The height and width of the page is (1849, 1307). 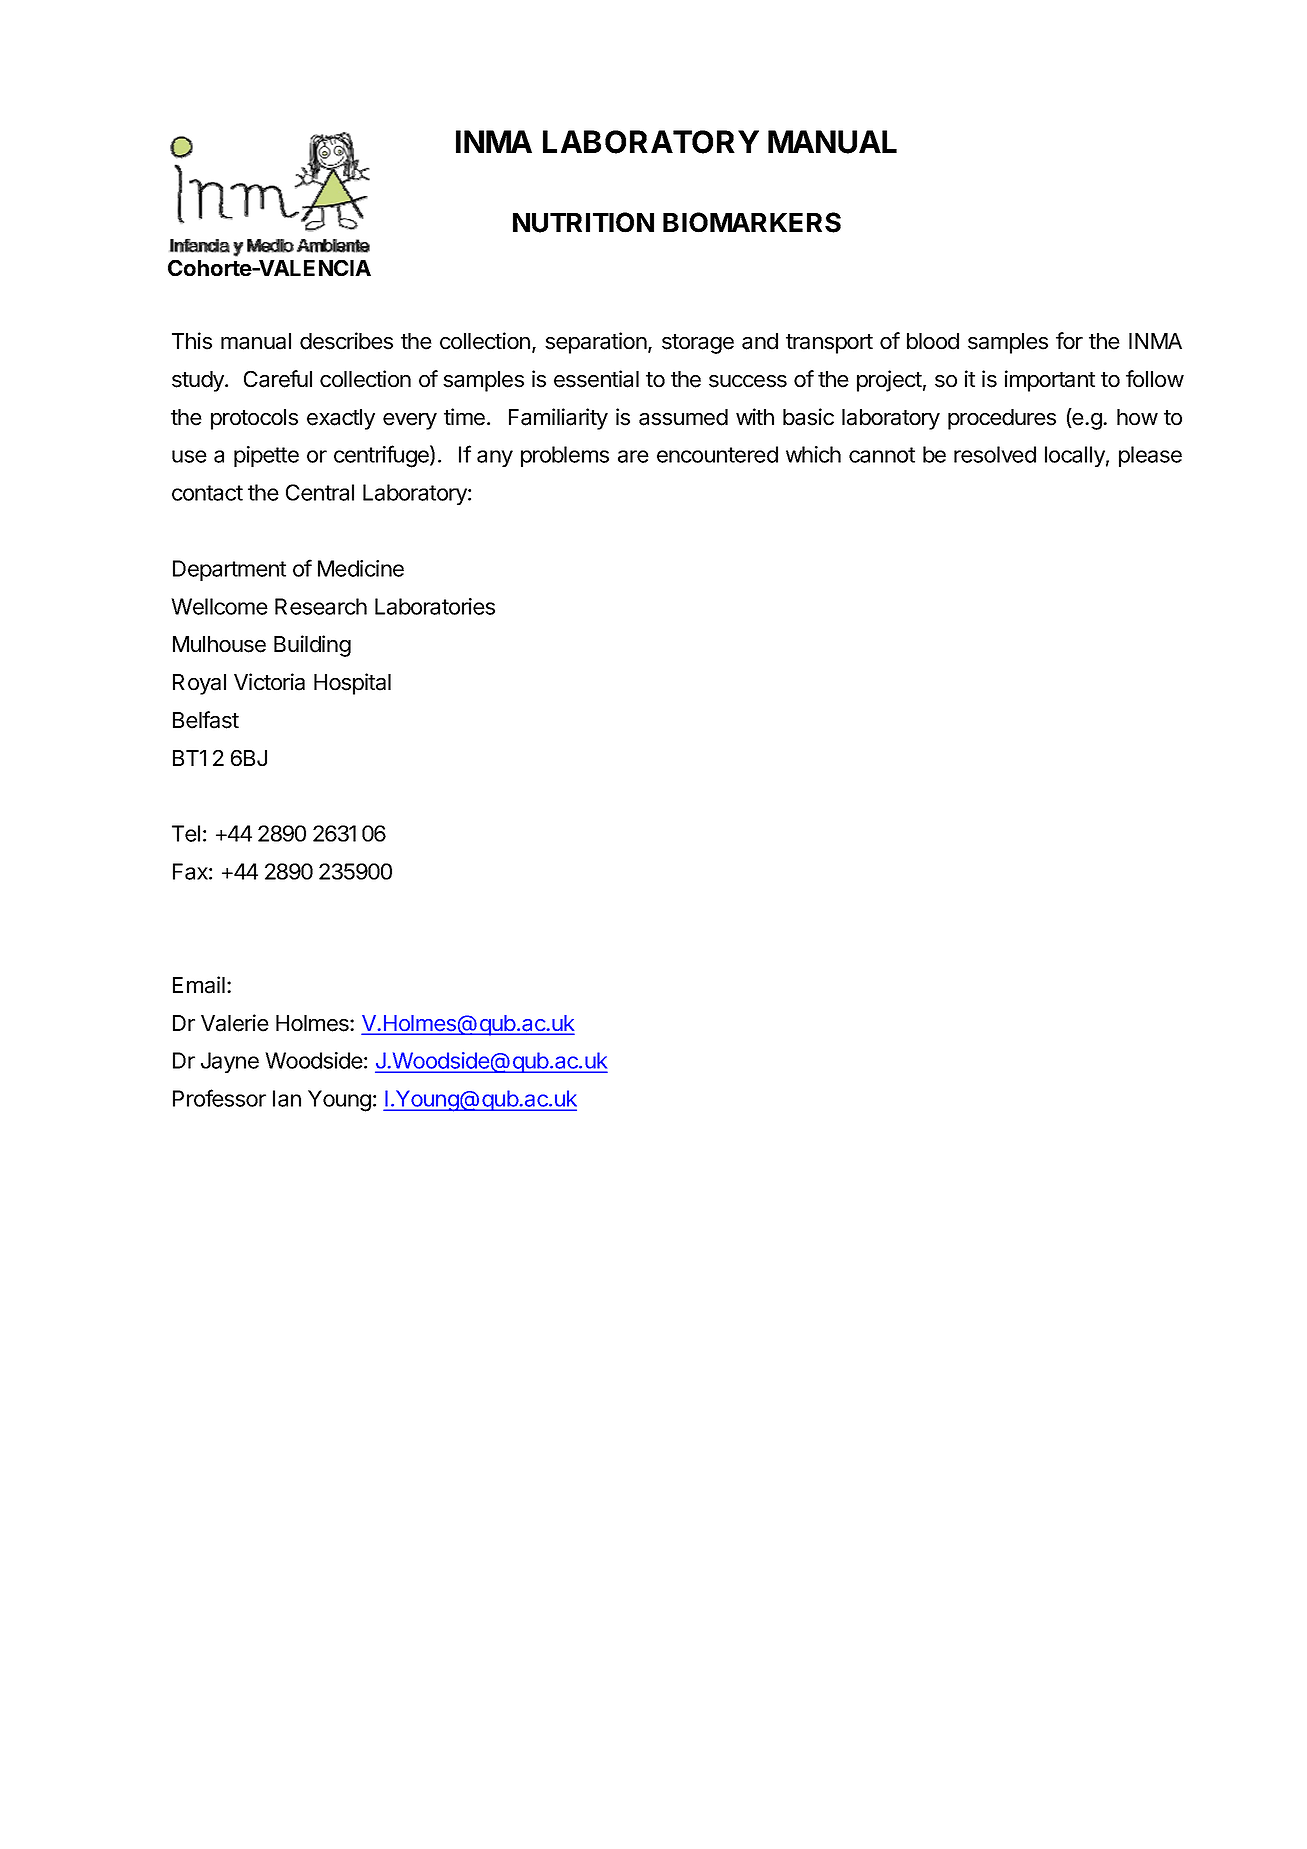 I want to click on BIOMARKERS, so click(x=752, y=222).
